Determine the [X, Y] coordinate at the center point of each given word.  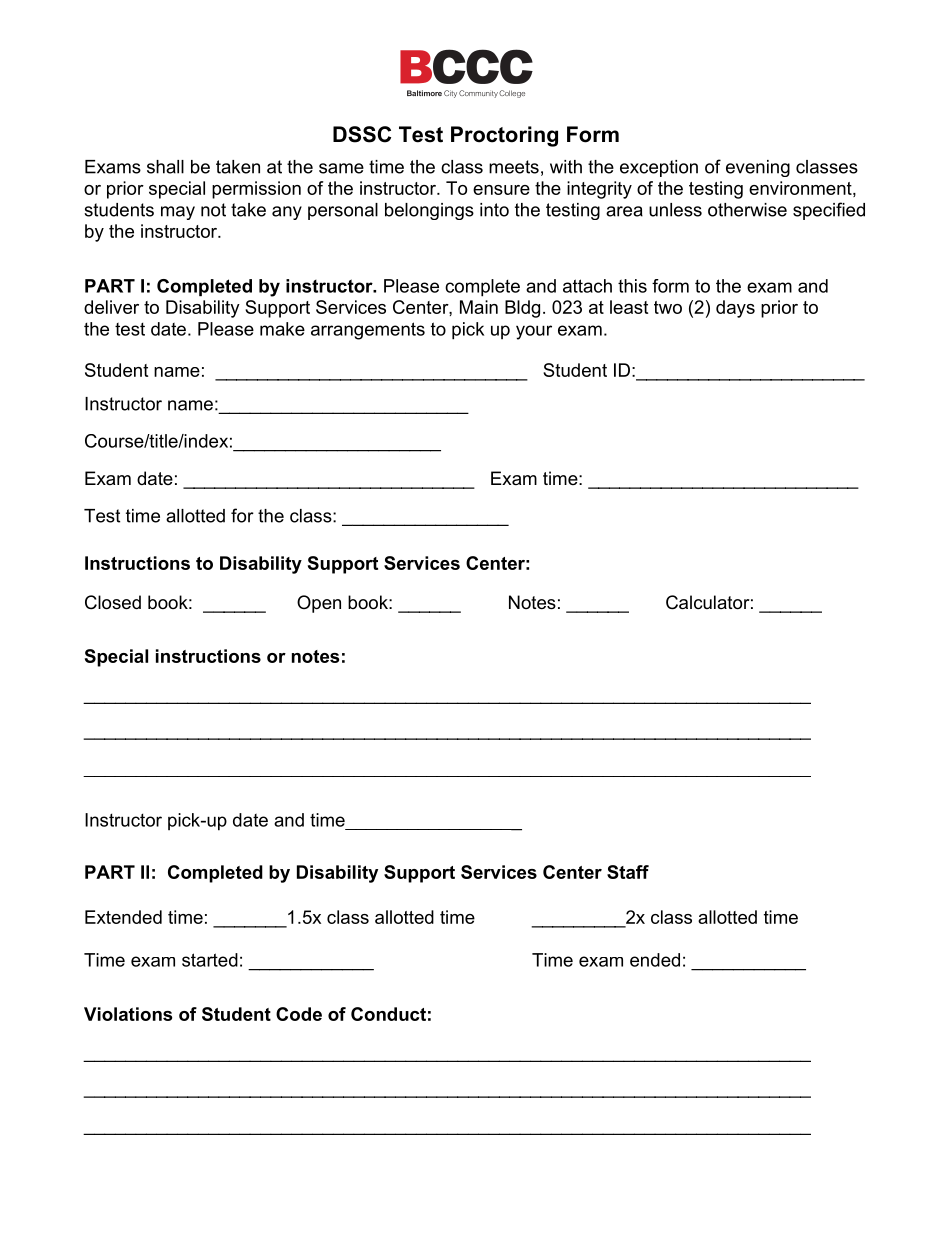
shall [165, 167]
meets [514, 167]
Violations [128, 1014]
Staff [628, 872]
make [282, 329]
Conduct [388, 1014]
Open [319, 604]
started [210, 960]
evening [758, 168]
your [534, 332]
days [735, 309]
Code [299, 1014]
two [668, 307]
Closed [113, 602]
